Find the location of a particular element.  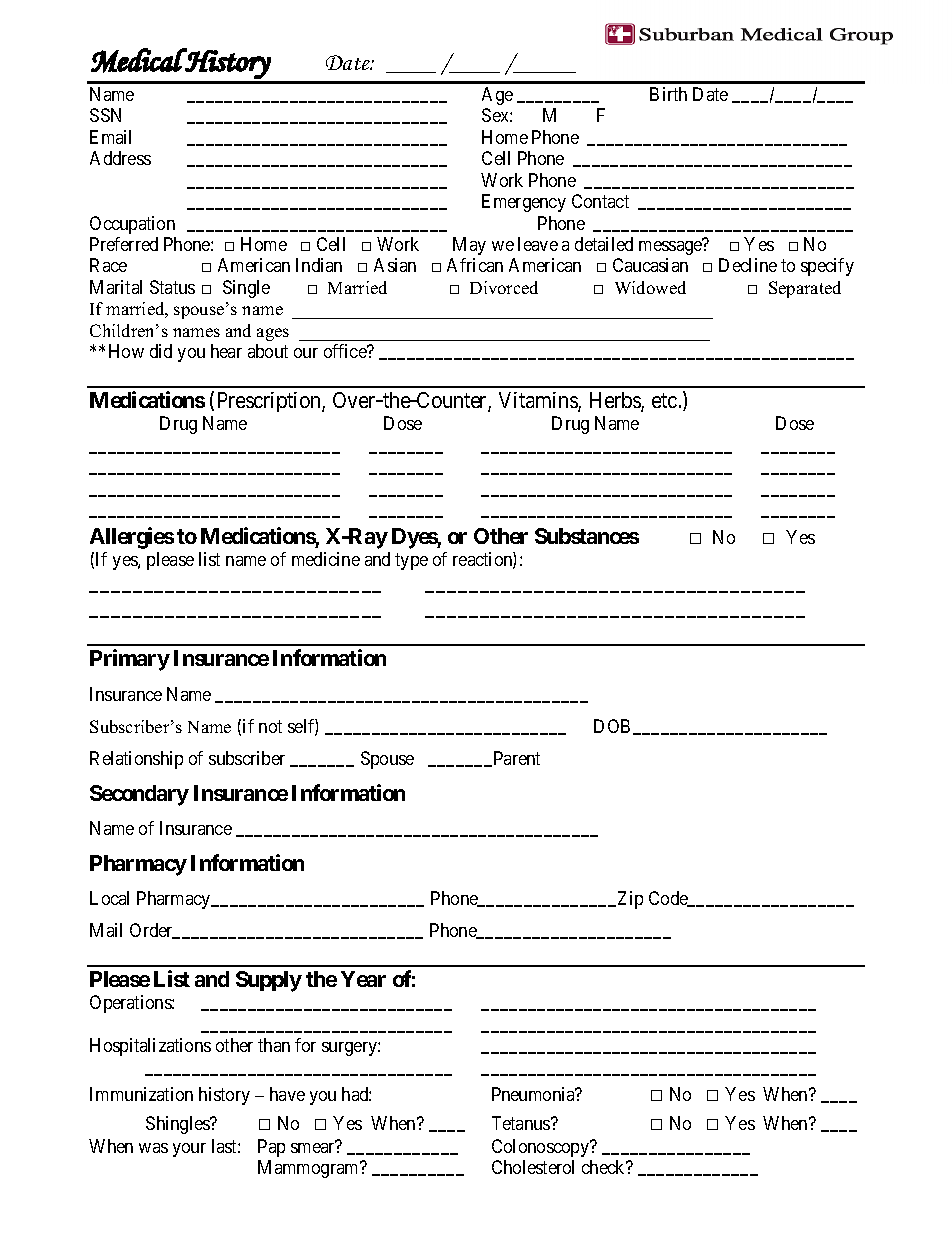

check is located at coordinates (605, 1167).
